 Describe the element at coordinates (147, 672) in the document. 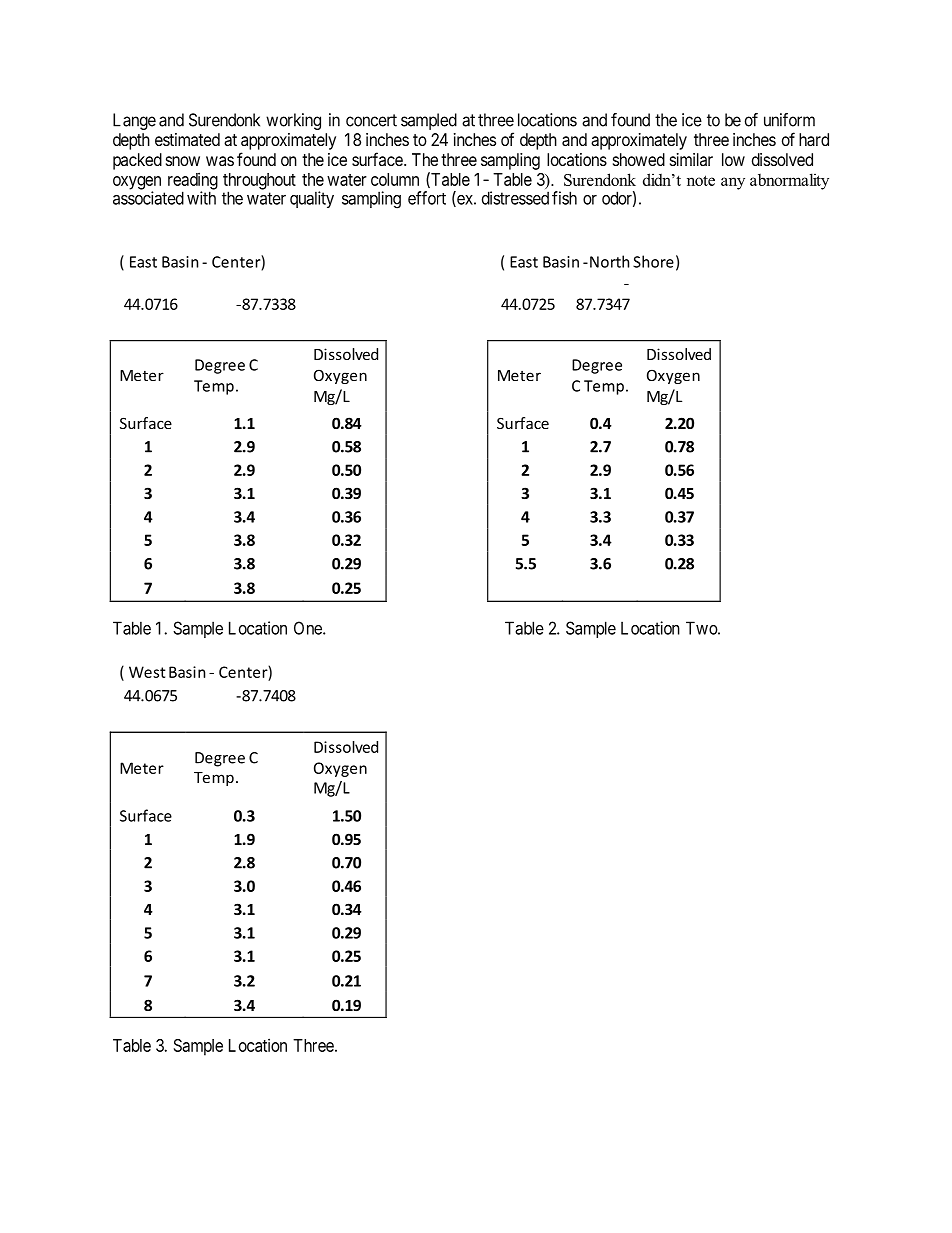

I see `West` at that location.
